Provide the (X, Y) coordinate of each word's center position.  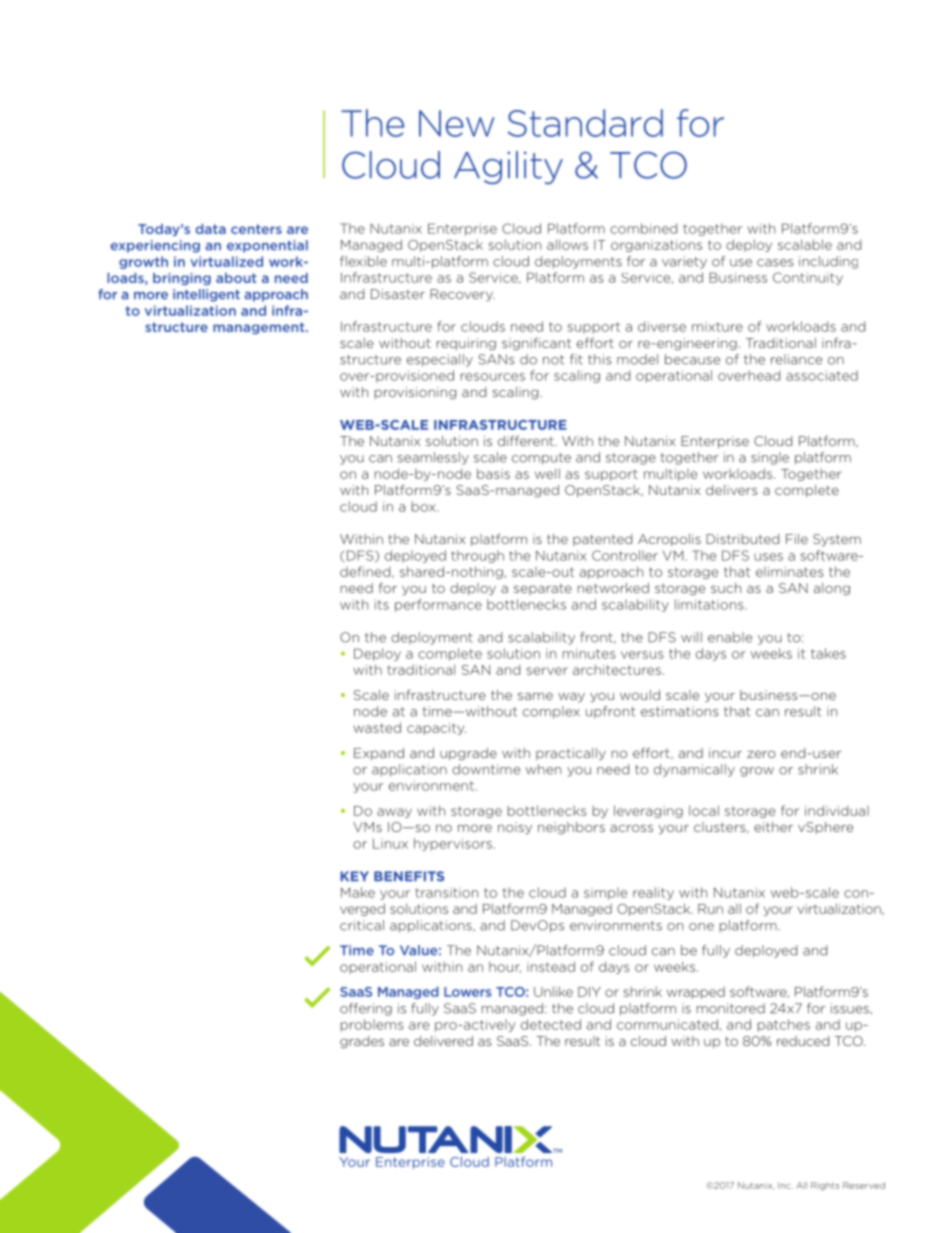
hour (505, 967)
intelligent (206, 295)
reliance (796, 359)
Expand (379, 754)
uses (768, 557)
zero (761, 754)
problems (372, 1025)
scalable (805, 244)
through (477, 556)
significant (536, 344)
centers (256, 229)
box (425, 506)
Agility (508, 168)
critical (362, 925)
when (543, 769)
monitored (731, 1008)
